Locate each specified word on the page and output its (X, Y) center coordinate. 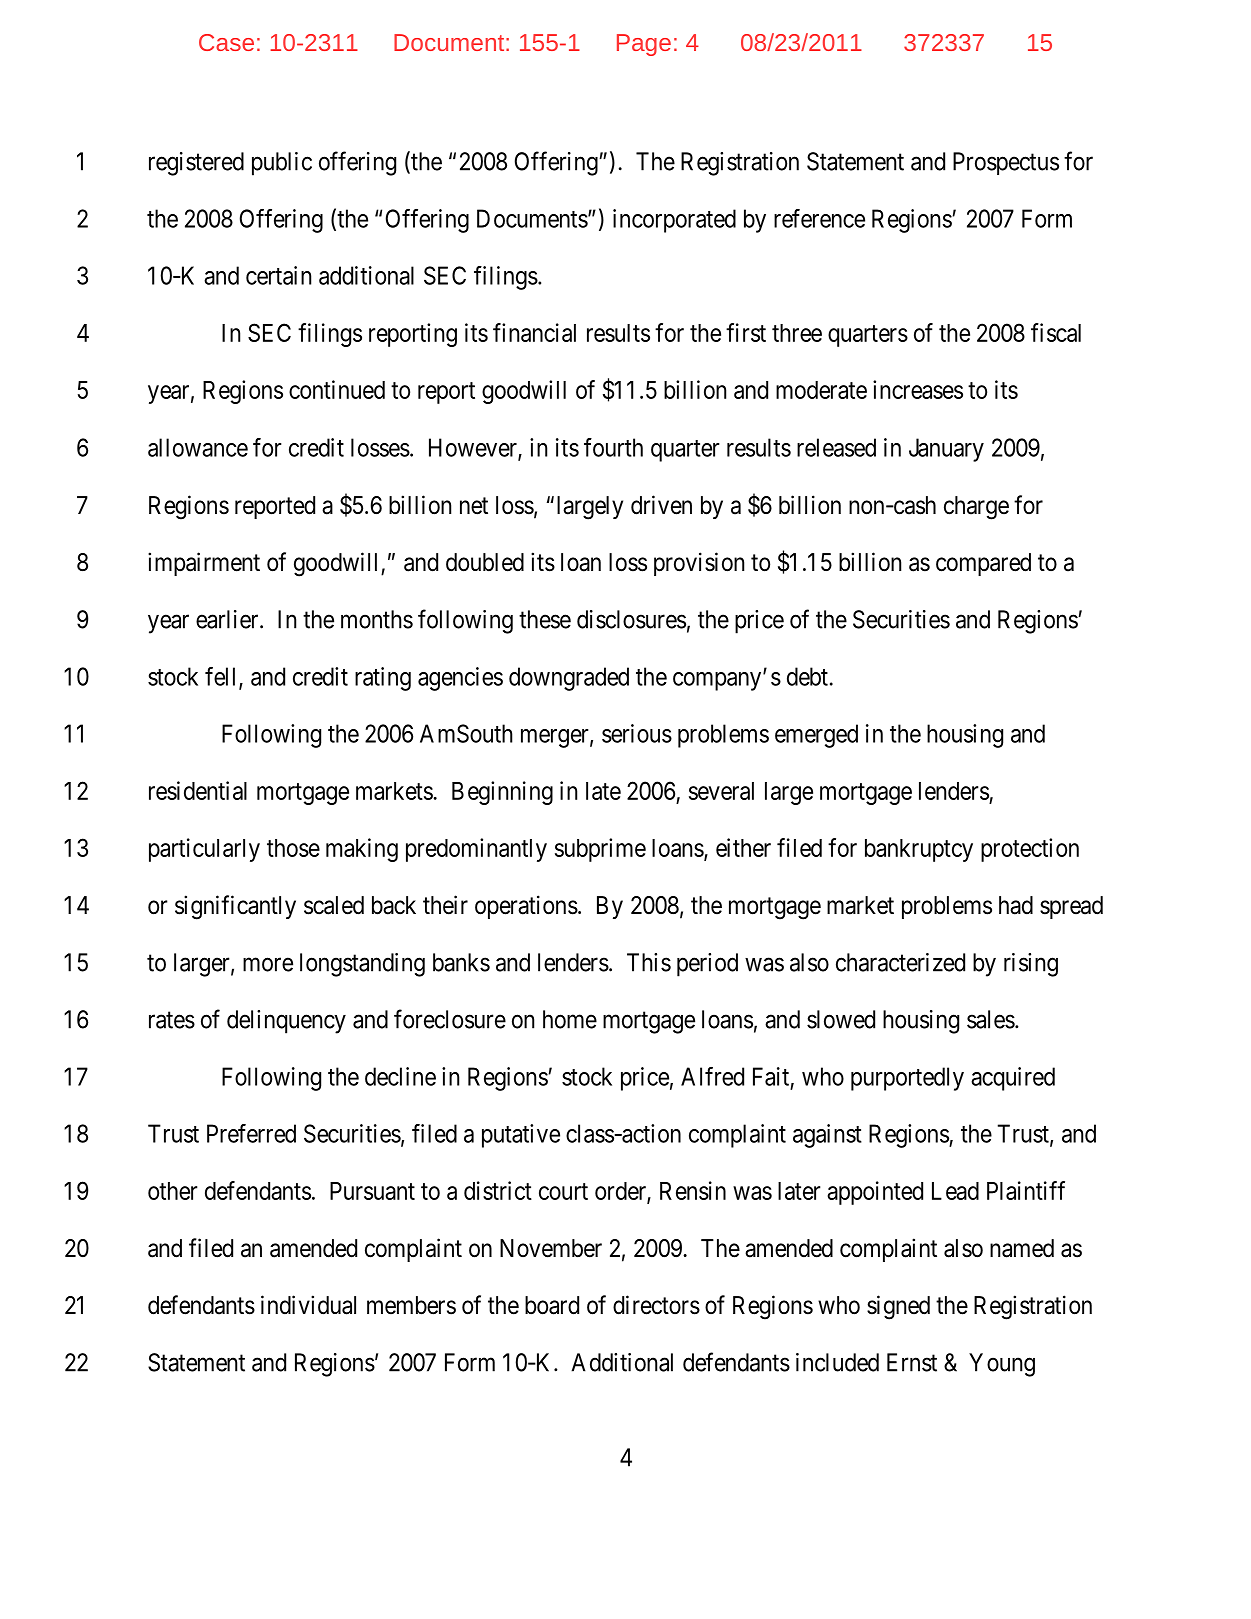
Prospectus (1006, 163)
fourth (613, 447)
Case (226, 42)
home (570, 1019)
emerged (816, 736)
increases (918, 389)
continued (337, 389)
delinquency (286, 1022)
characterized (900, 962)
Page (644, 45)
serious (637, 733)
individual (308, 1305)
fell (222, 677)
